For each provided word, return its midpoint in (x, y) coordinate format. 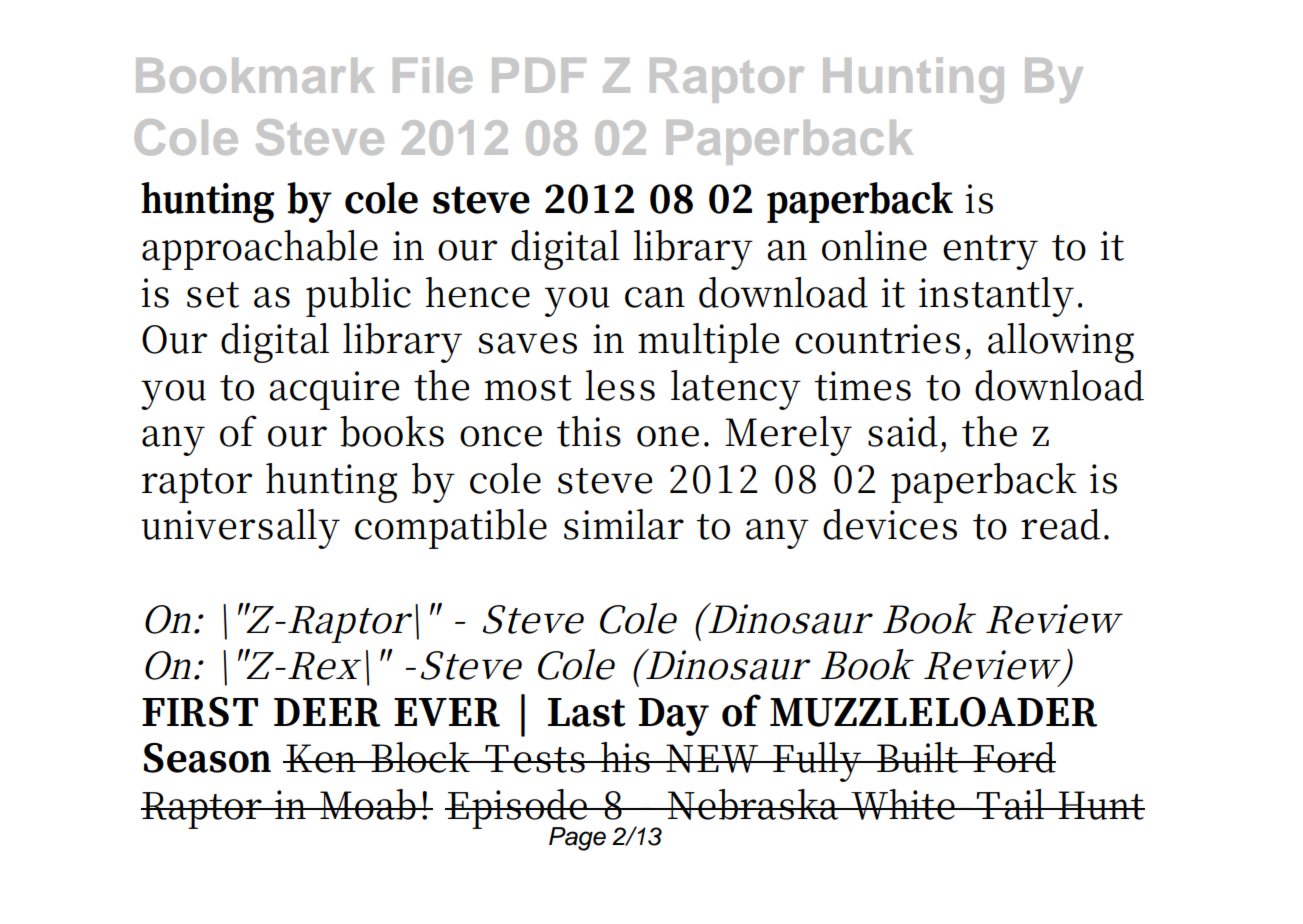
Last (587, 712)
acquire (334, 390)
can (655, 297)
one (668, 436)
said (905, 431)
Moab (369, 804)
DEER (327, 712)
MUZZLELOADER (933, 712)
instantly (996, 297)
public (358, 297)
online (874, 245)
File (432, 75)
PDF (539, 75)
